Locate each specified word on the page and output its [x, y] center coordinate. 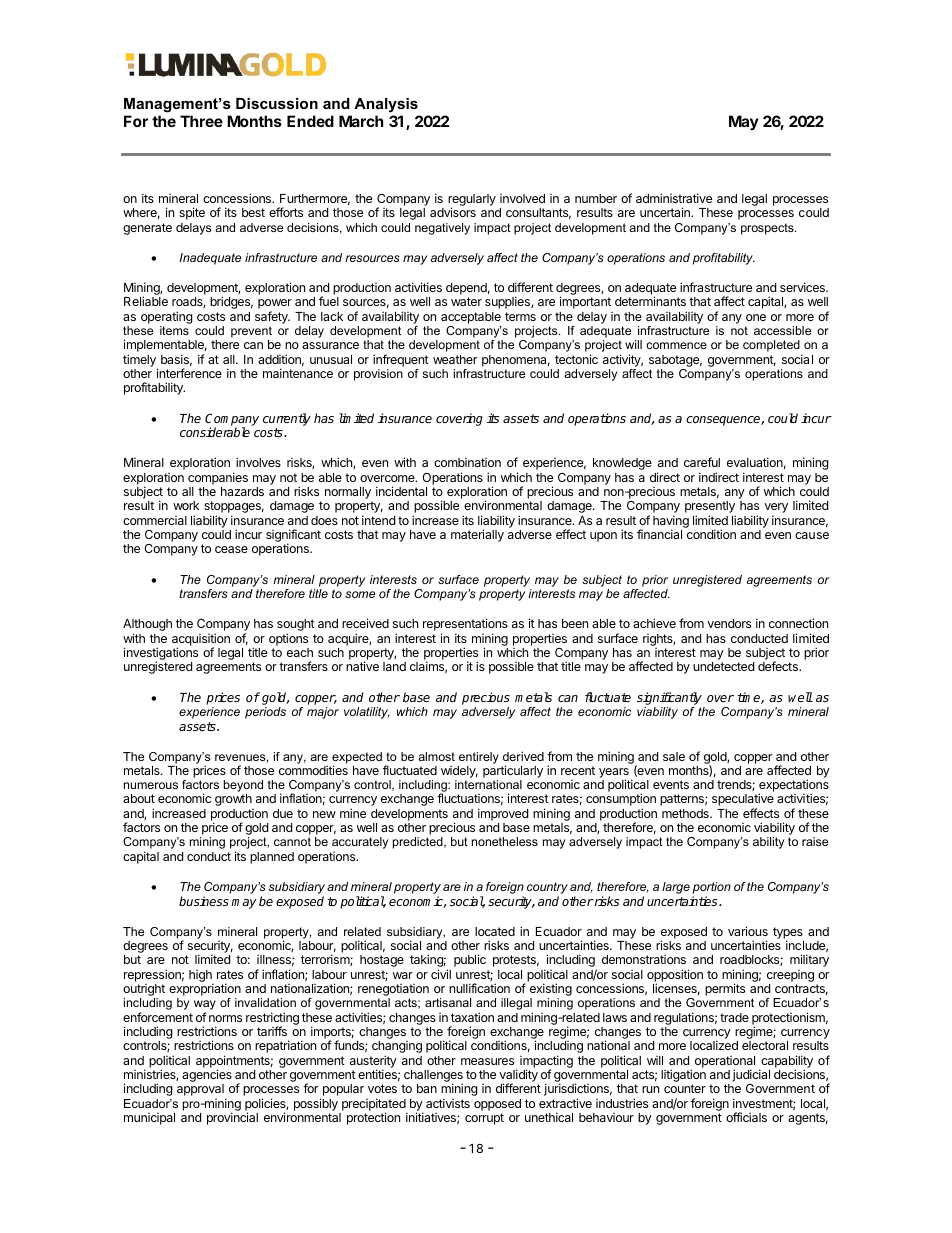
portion [712, 889]
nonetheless [505, 841]
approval [201, 1091]
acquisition [201, 640]
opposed [497, 1105]
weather [455, 359]
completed [772, 347]
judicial [751, 1075]
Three [201, 121]
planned [272, 858]
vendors [729, 623]
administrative [674, 198]
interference [189, 373]
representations [465, 626]
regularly [472, 201]
